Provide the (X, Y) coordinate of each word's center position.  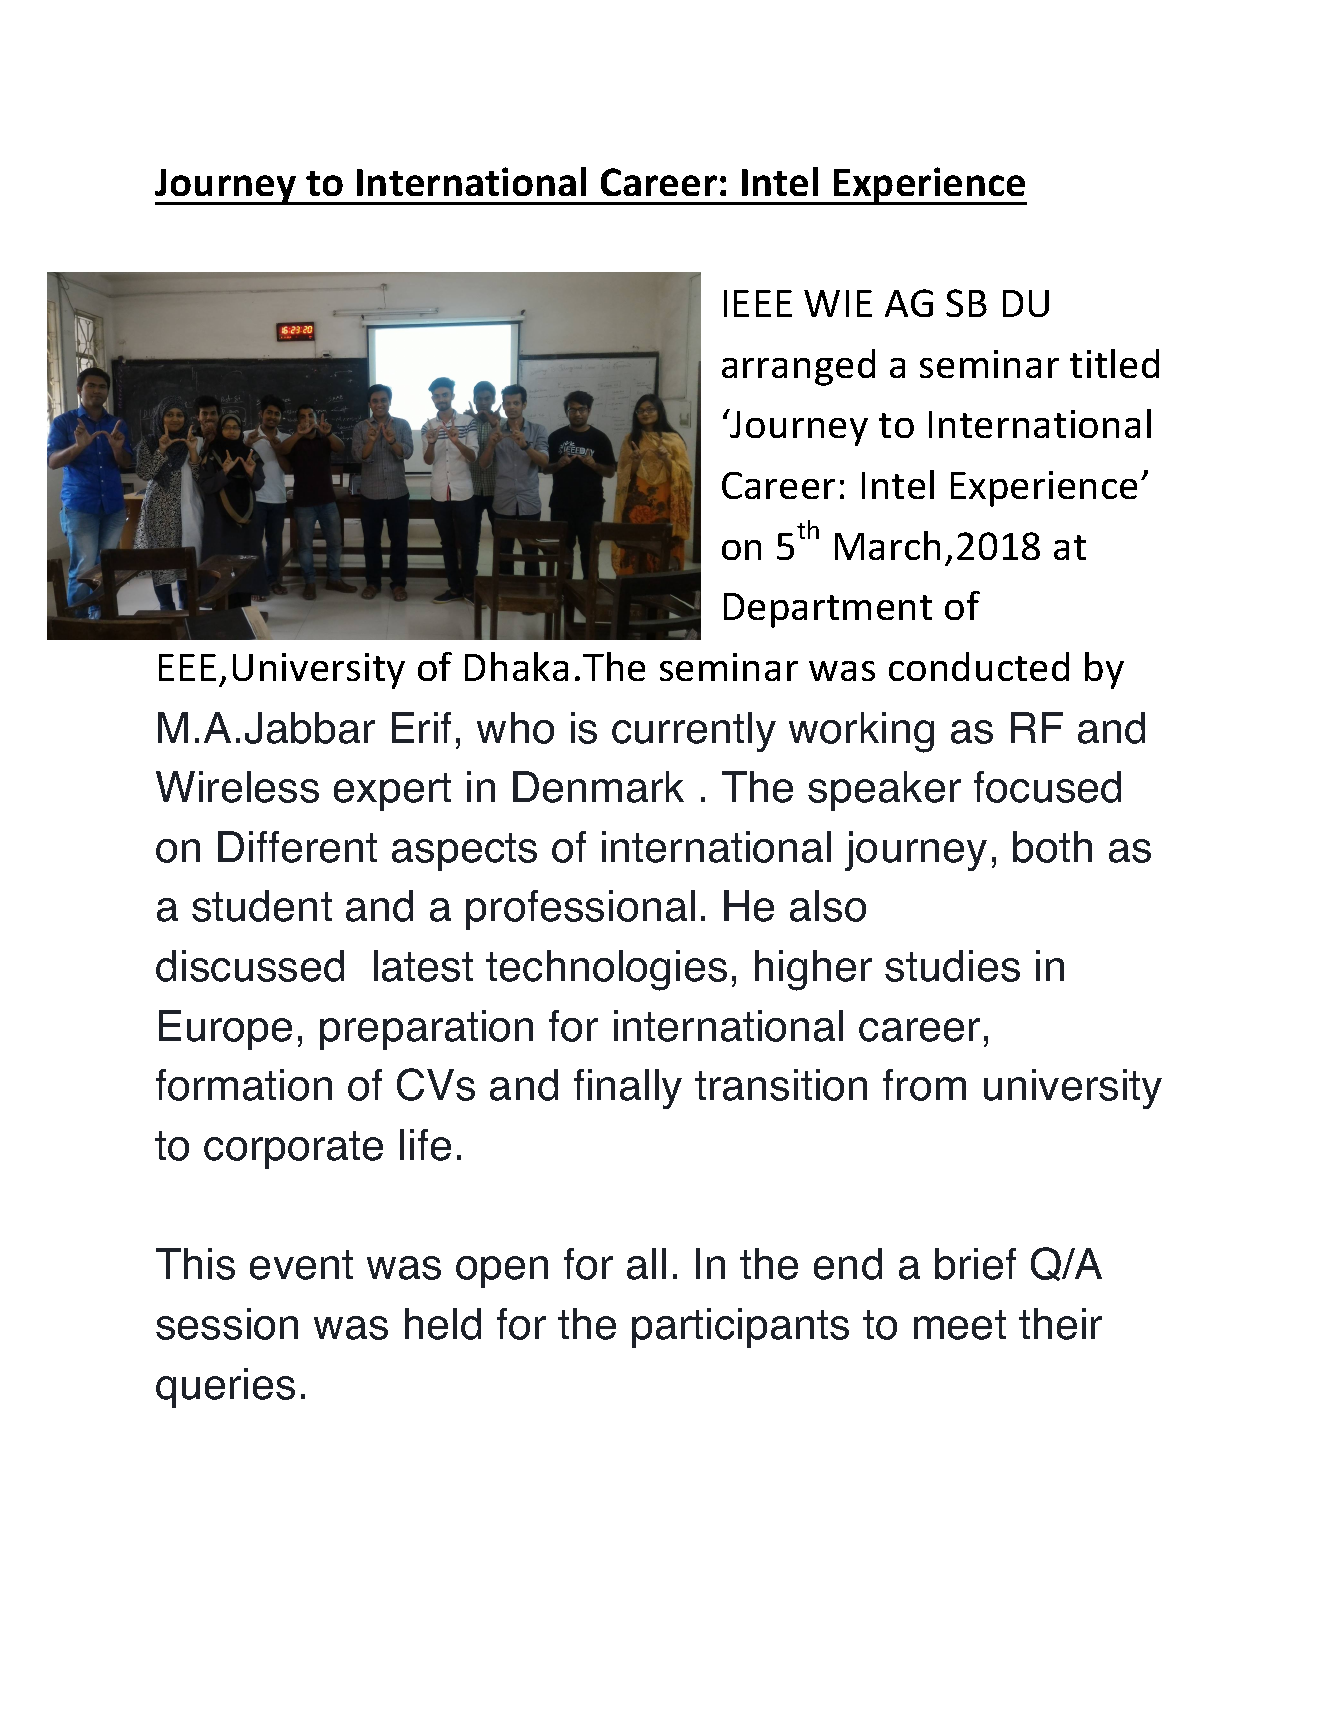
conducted (979, 666)
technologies (606, 970)
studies (952, 966)
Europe (225, 1030)
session (227, 1324)
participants (740, 1328)
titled (1114, 363)
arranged (798, 367)
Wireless (237, 787)
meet (960, 1325)
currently (694, 732)
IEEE (758, 303)
